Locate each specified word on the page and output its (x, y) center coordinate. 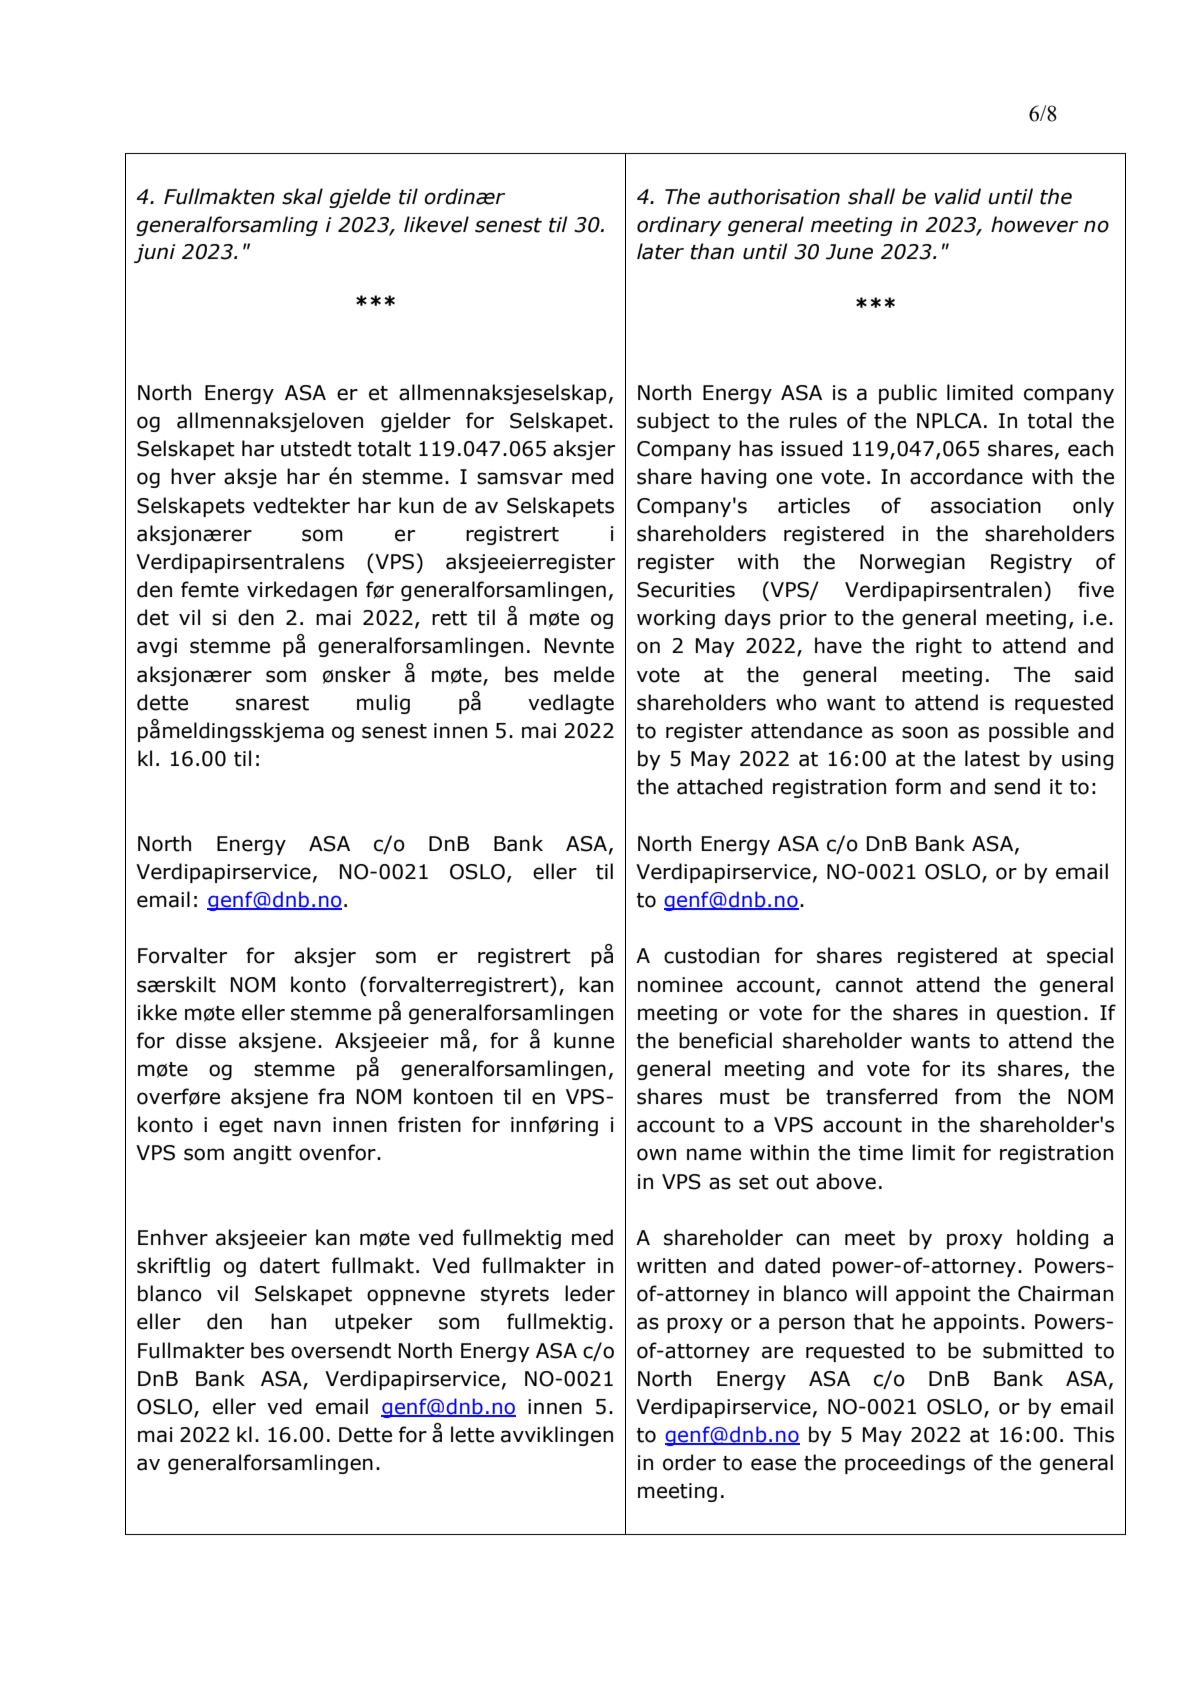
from (978, 1096)
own (656, 1154)
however (1034, 224)
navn (297, 1126)
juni (155, 253)
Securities (686, 590)
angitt (262, 1154)
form (918, 786)
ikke (157, 1012)
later (660, 251)
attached (719, 786)
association (986, 506)
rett (449, 618)
